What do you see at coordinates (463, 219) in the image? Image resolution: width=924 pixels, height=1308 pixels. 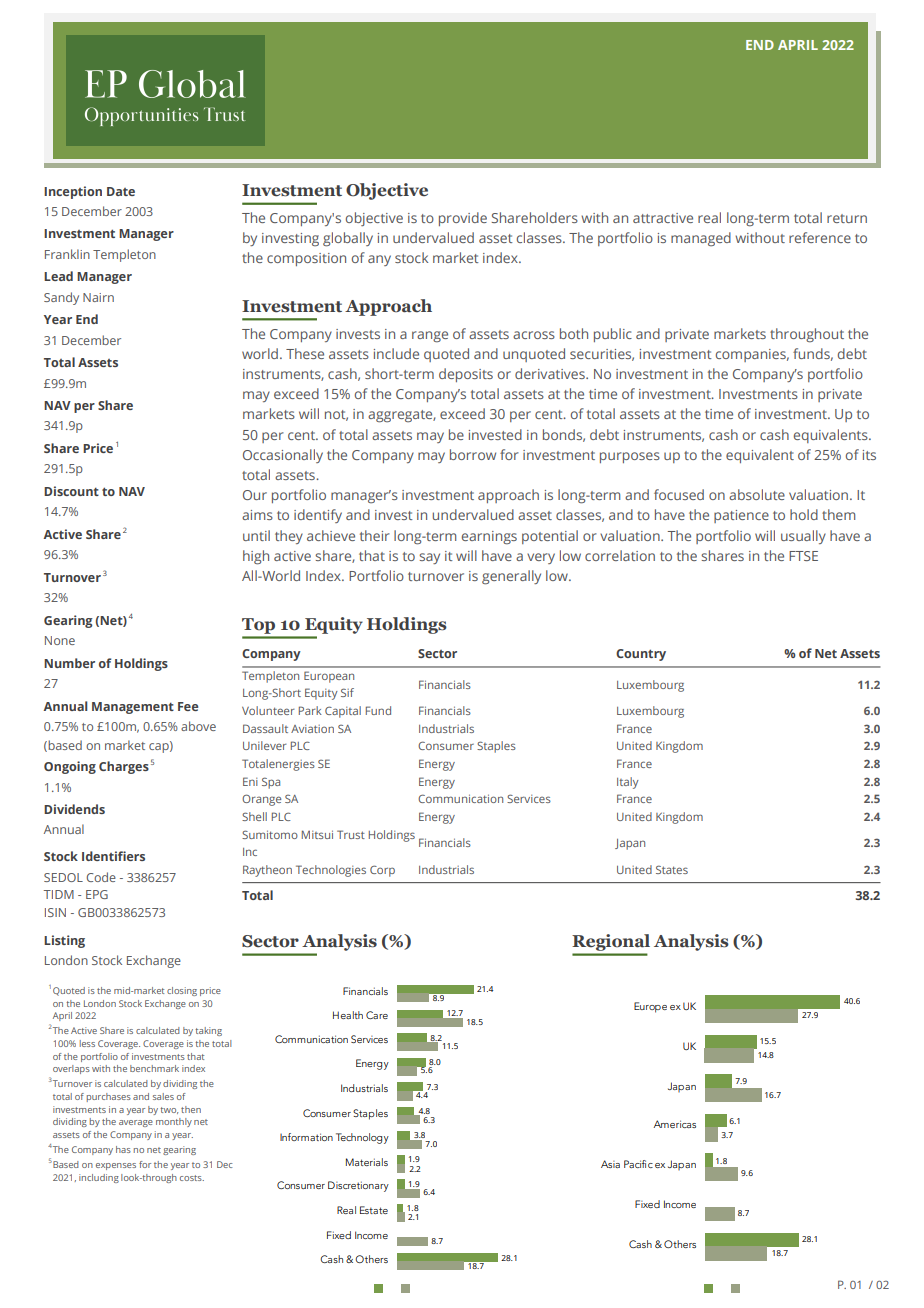 I see `provide` at bounding box center [463, 219].
